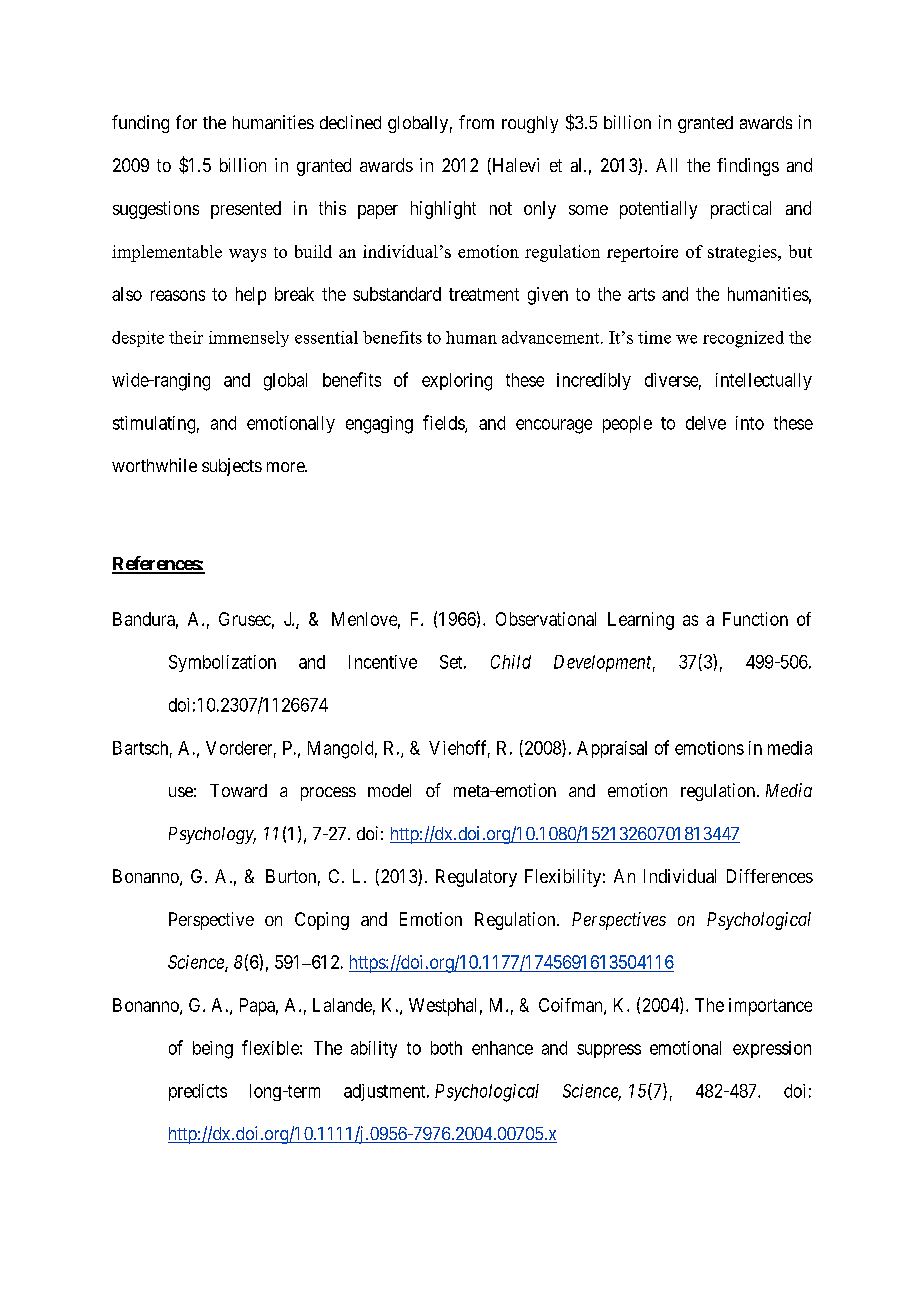  What do you see at coordinates (476, 122) in the image?
I see `from` at bounding box center [476, 122].
